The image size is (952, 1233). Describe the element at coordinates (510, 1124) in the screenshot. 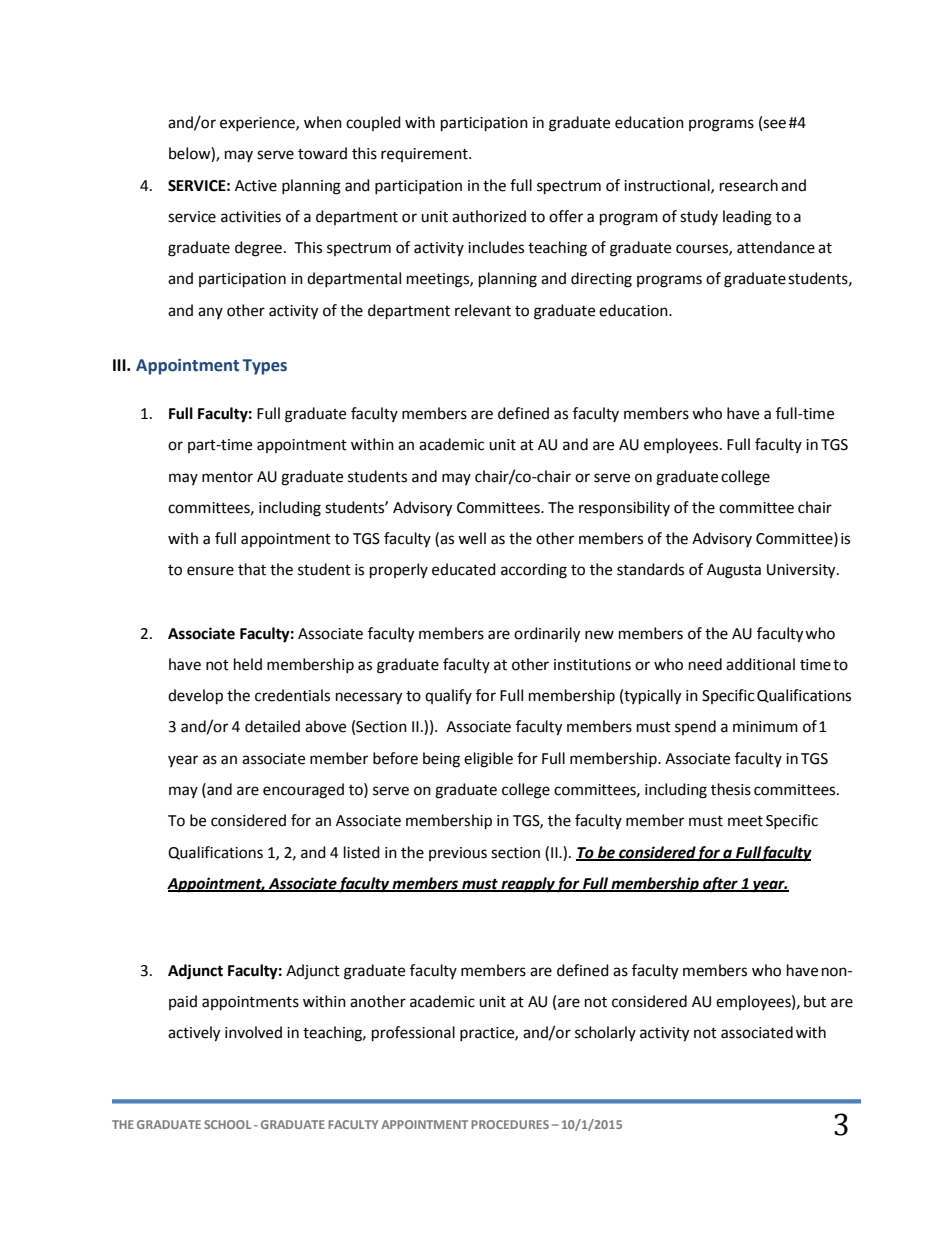

I see `PROCEDURES` at that location.
